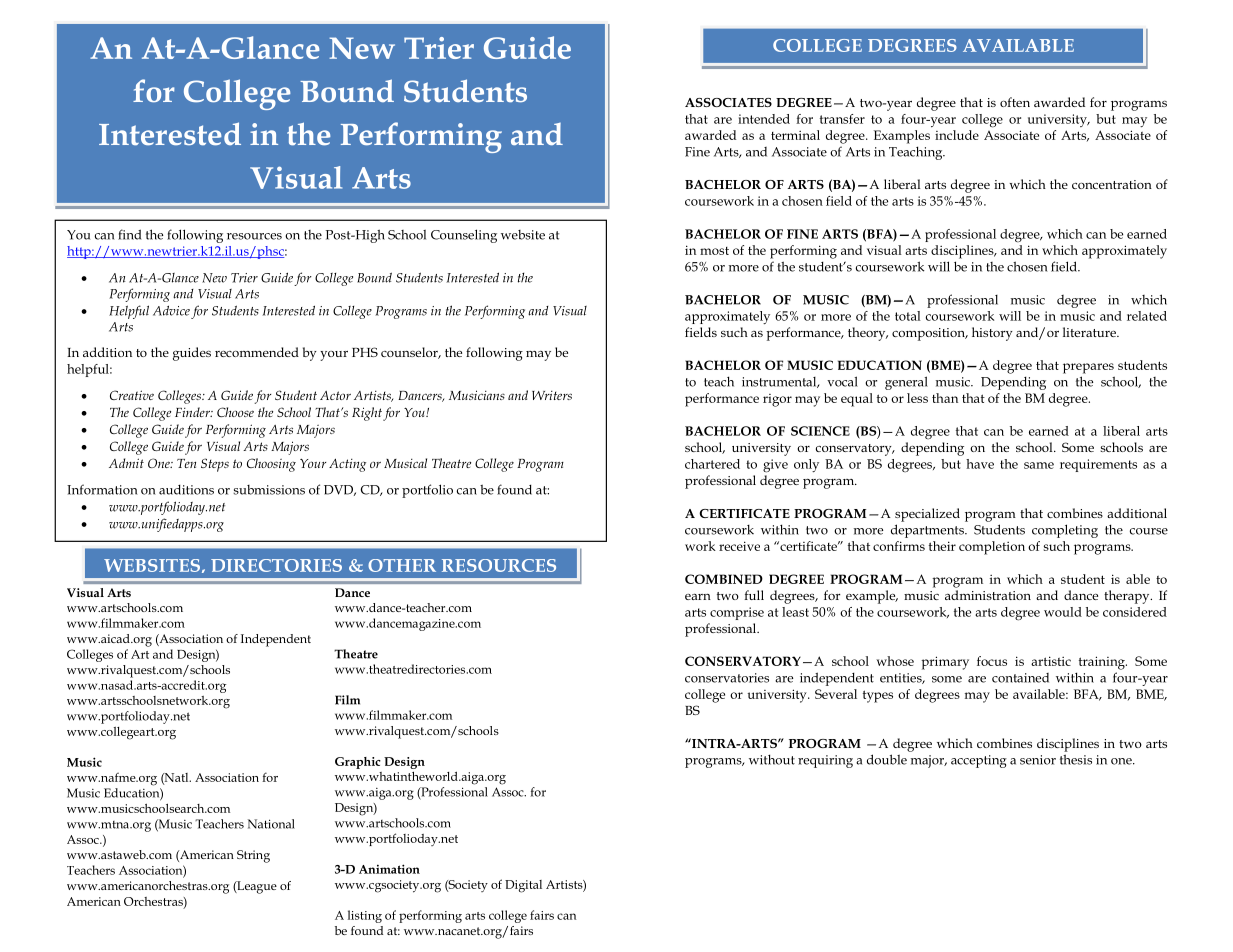 This screenshot has width=1233, height=952. I want to click on String, so click(253, 856).
